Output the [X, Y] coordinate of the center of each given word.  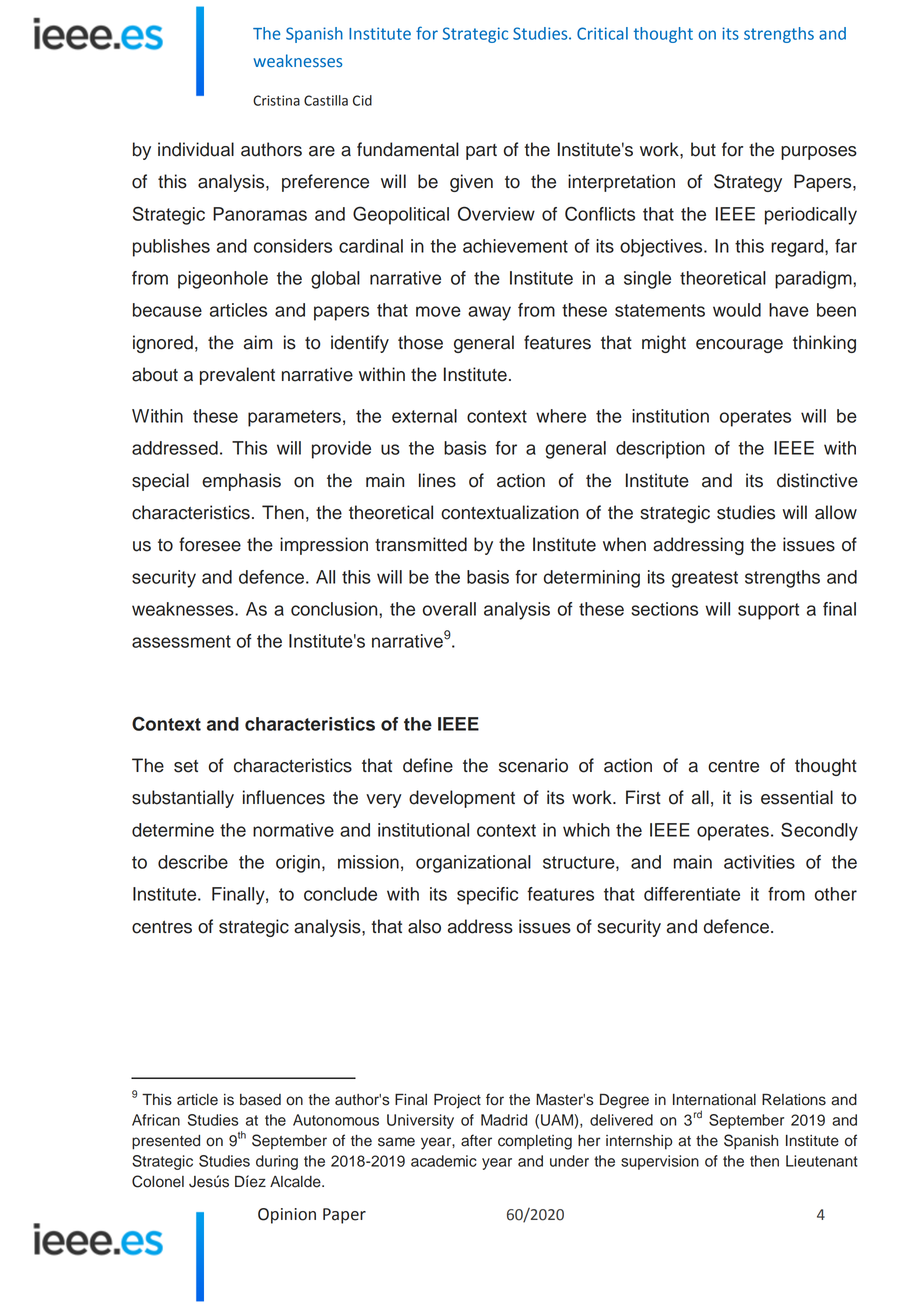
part [481, 152]
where [561, 416]
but [703, 149]
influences [284, 797]
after [476, 1140]
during [277, 1162]
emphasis [241, 482]
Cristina [276, 100]
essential [797, 797]
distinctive [817, 480]
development [462, 799]
